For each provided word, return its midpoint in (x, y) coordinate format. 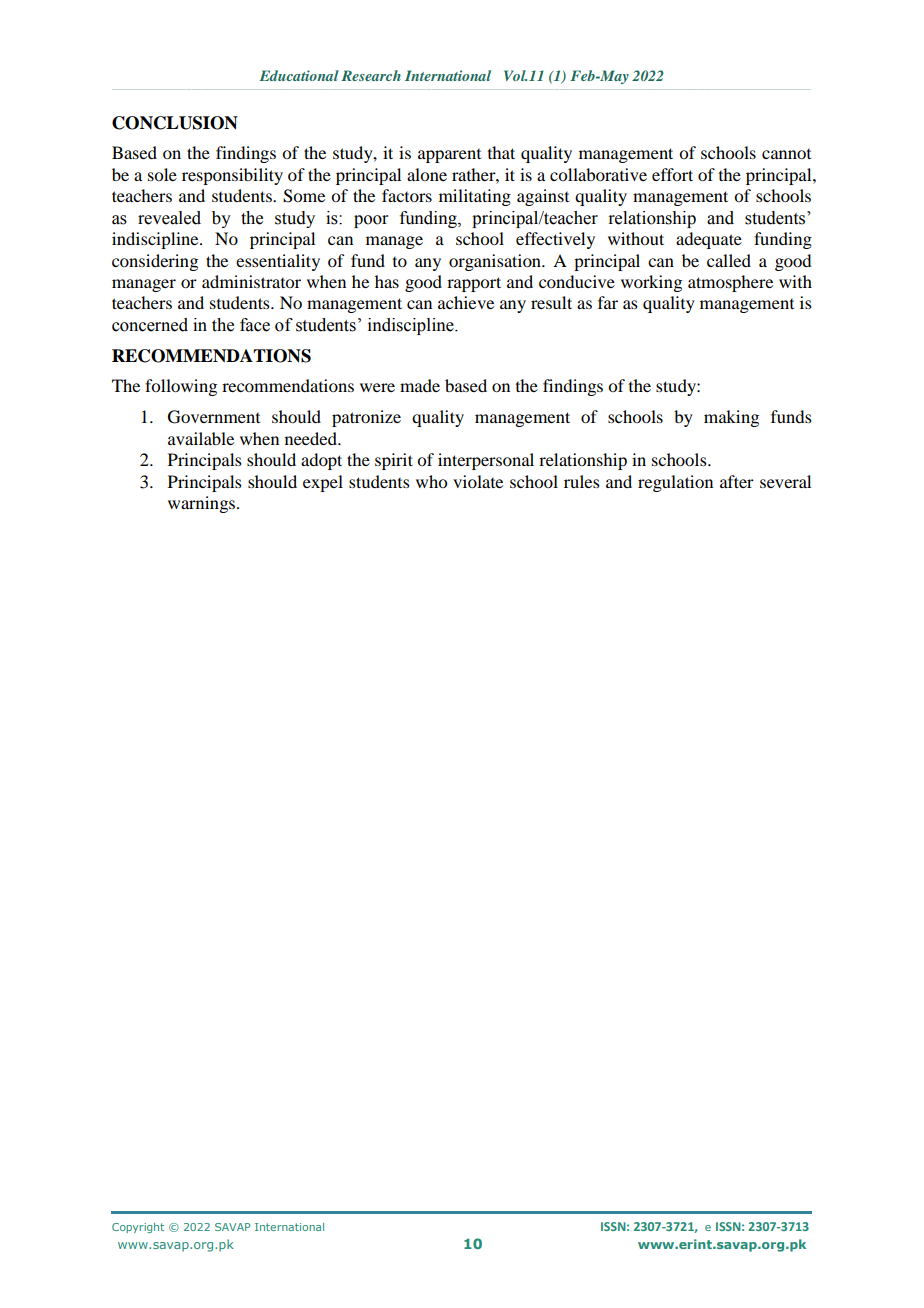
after (737, 481)
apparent (449, 156)
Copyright (138, 1228)
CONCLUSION (175, 123)
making (731, 418)
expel (323, 483)
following (181, 387)
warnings (203, 504)
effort (672, 174)
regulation (675, 483)
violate (478, 481)
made (420, 385)
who (431, 481)
